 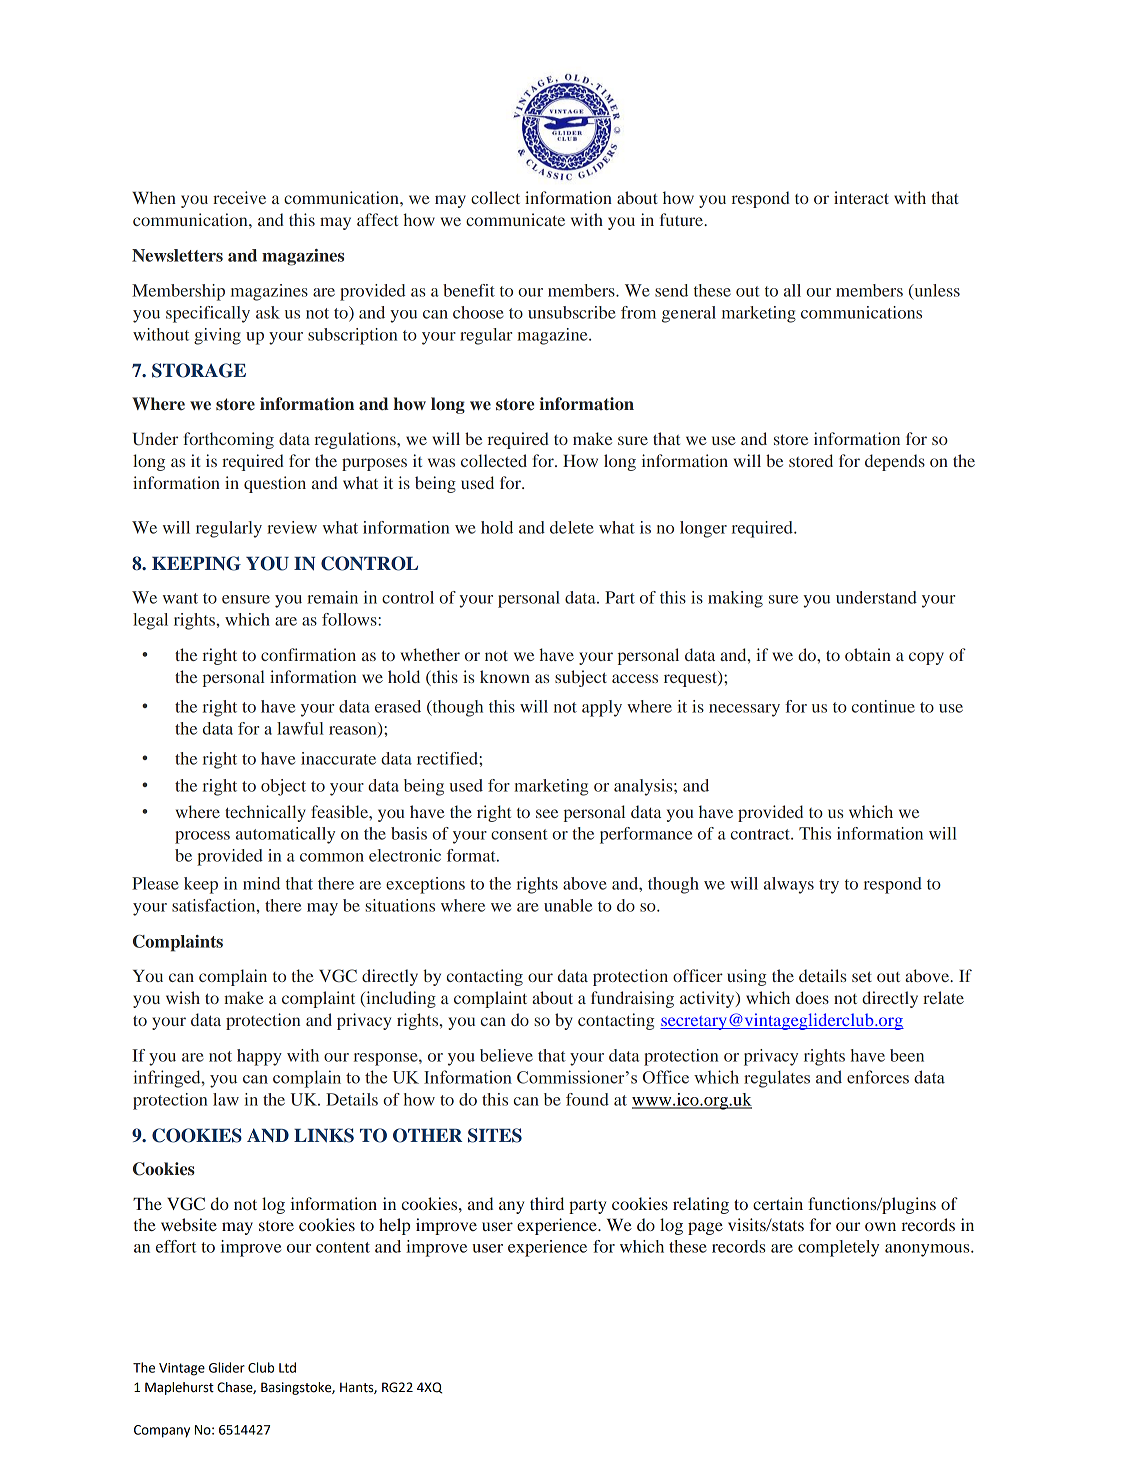 I want to click on wish, so click(x=183, y=997).
